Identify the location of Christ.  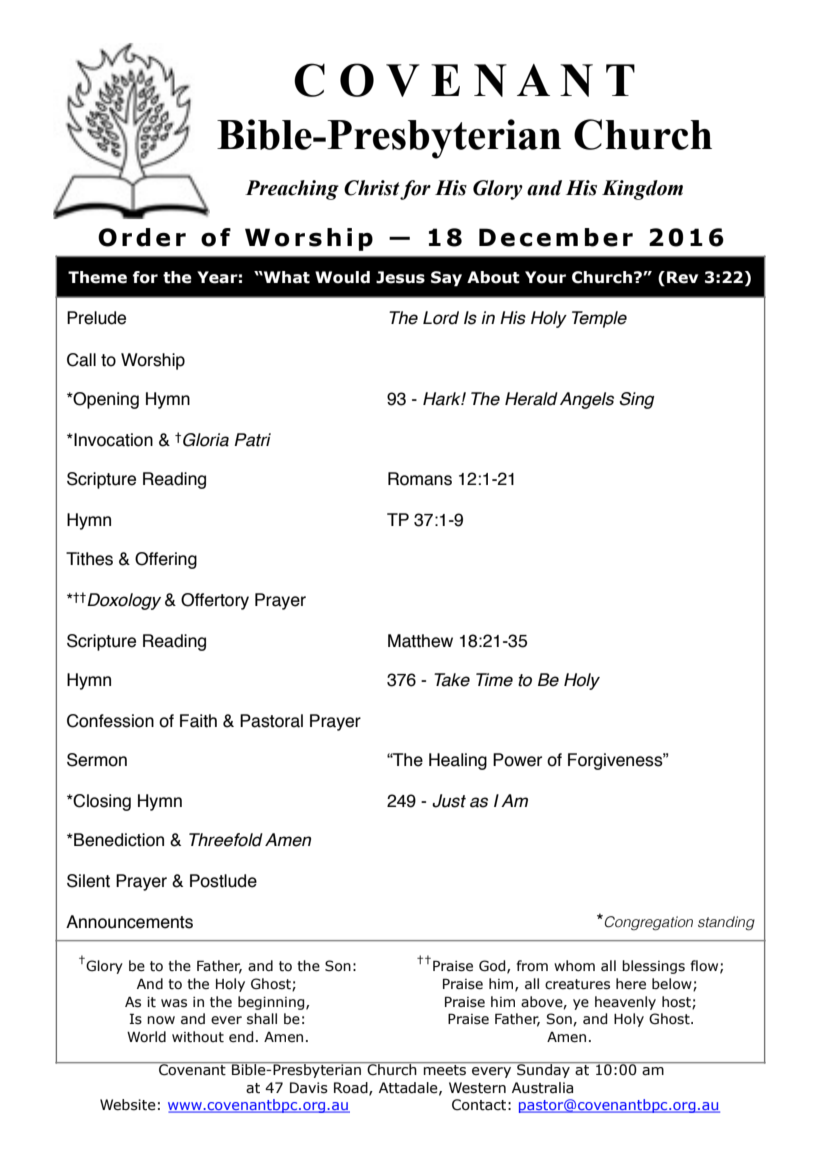
(372, 188).
